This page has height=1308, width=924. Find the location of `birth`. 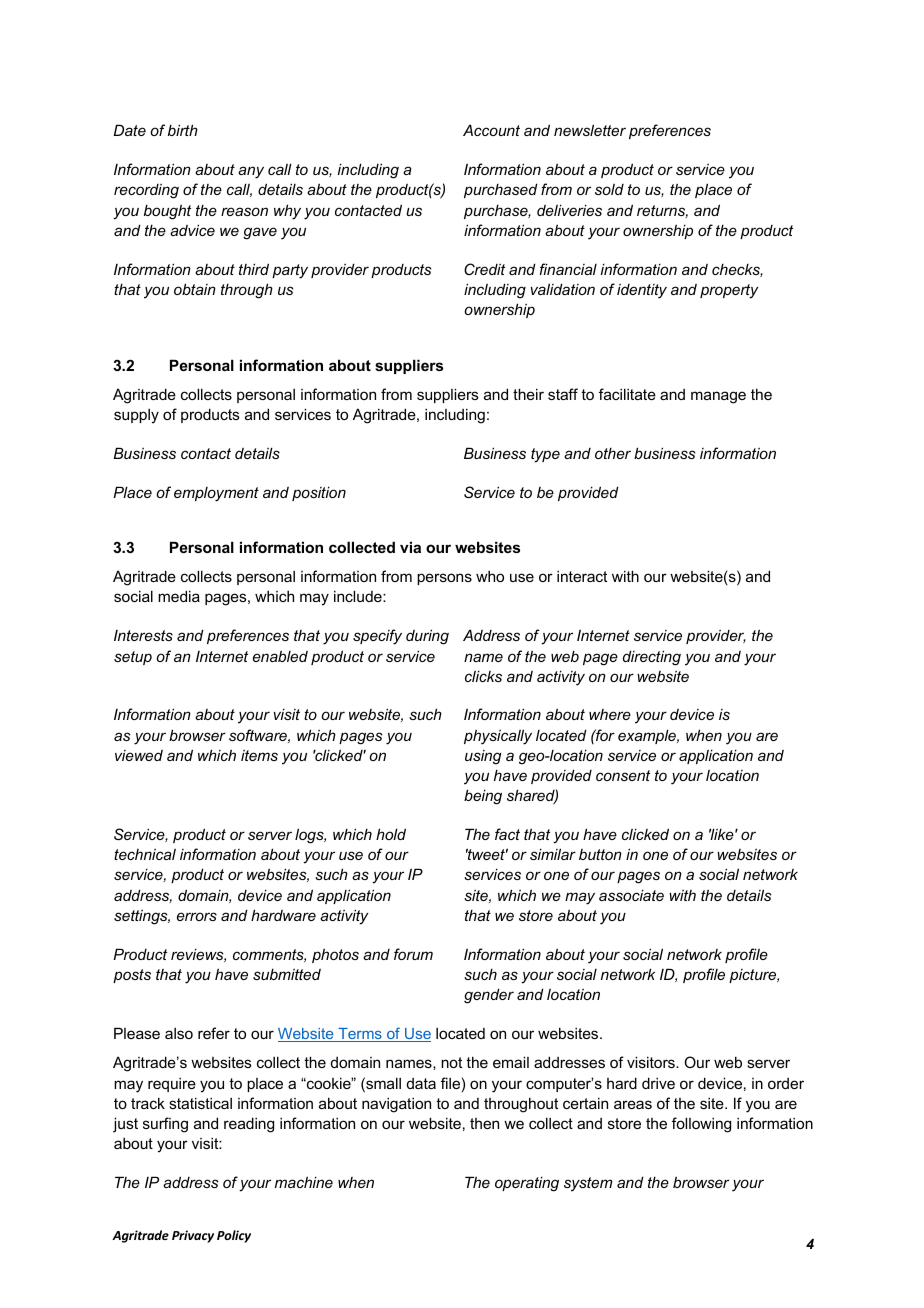

birth is located at coordinates (183, 130).
